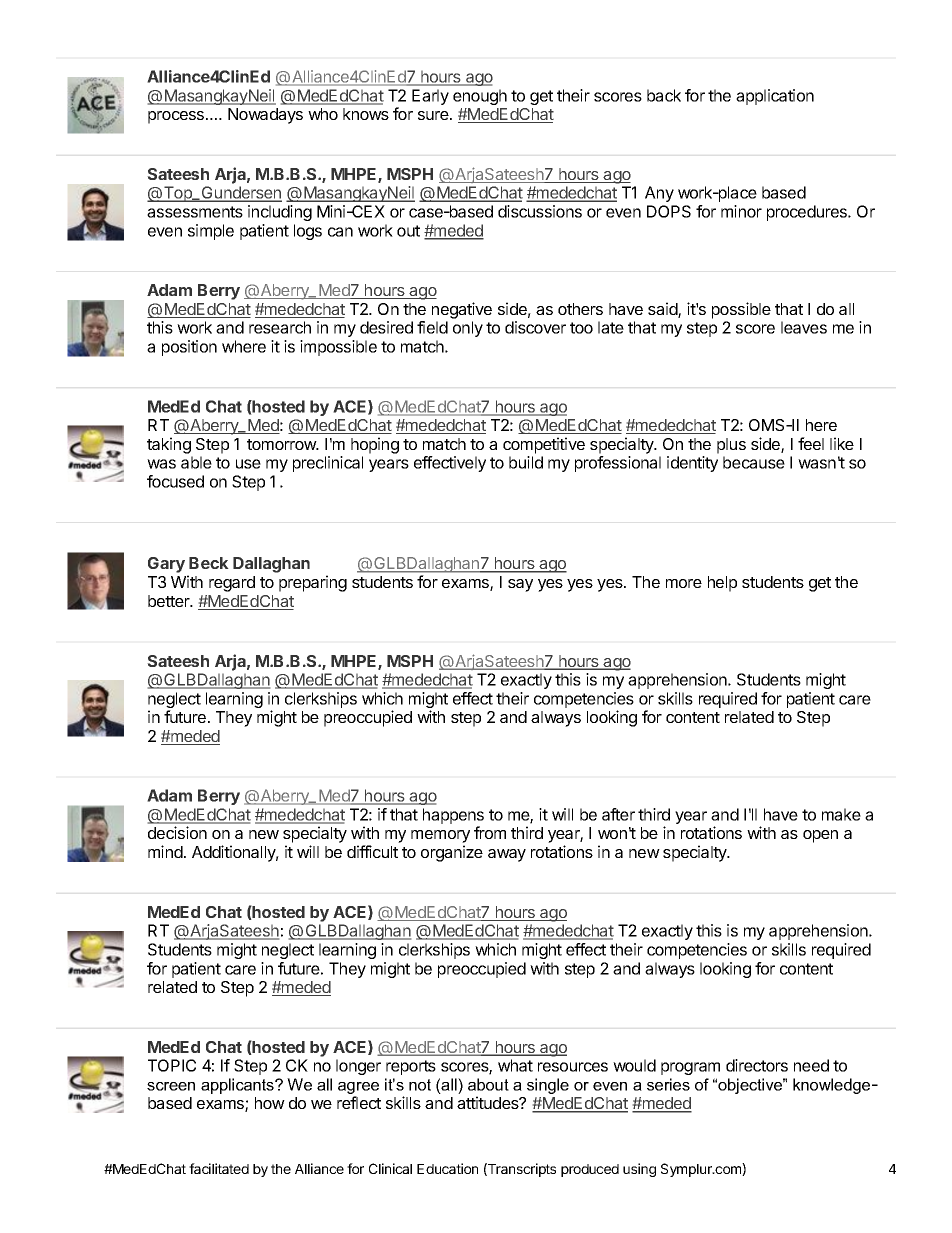 The height and width of the page is (1233, 952). What do you see at coordinates (232, 584) in the page?
I see `regard` at bounding box center [232, 584].
